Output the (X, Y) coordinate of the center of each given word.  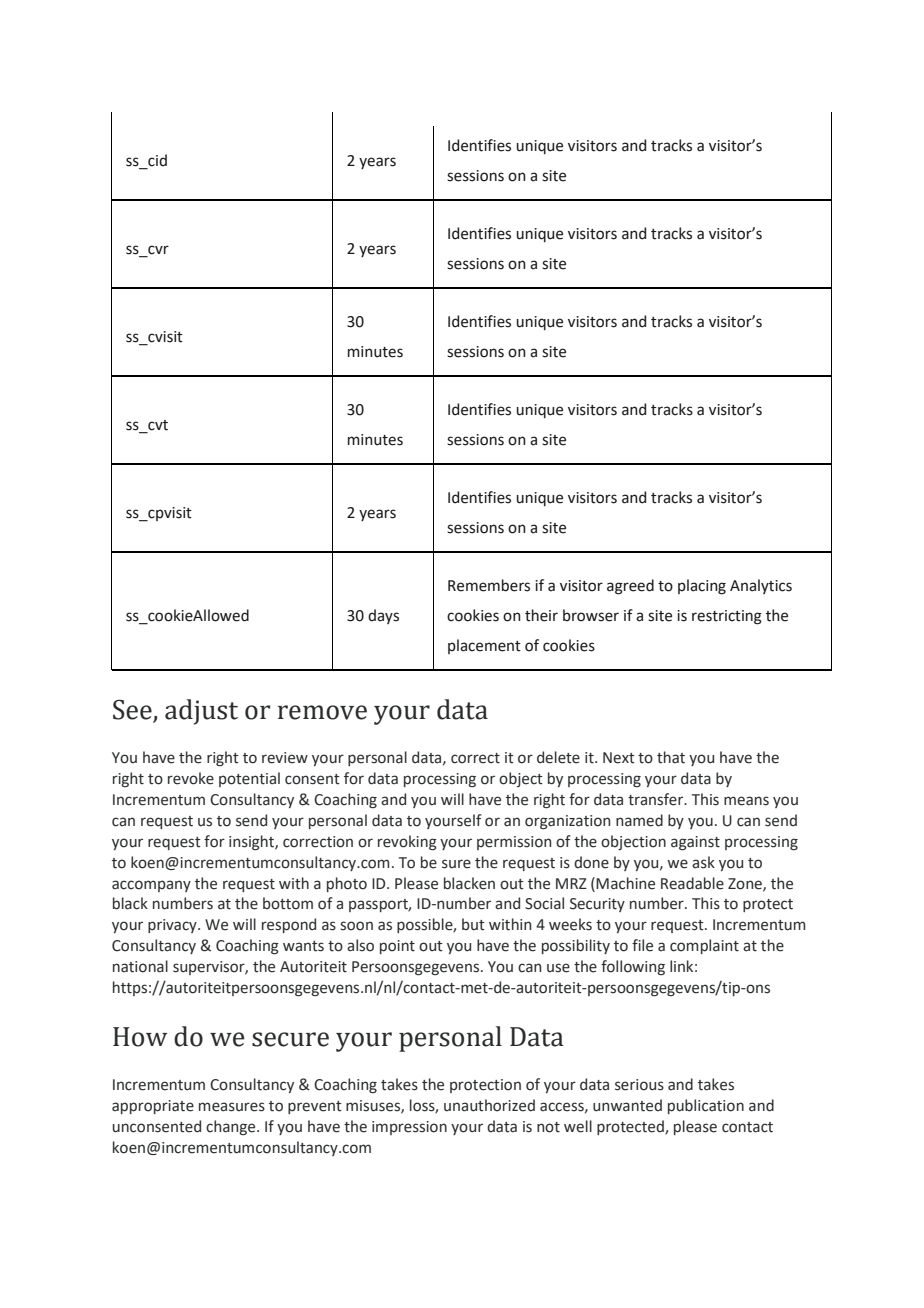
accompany (151, 886)
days (383, 616)
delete (558, 757)
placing (702, 587)
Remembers (489, 585)
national (140, 966)
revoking (407, 843)
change (232, 1127)
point (397, 947)
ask (703, 862)
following (633, 967)
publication (706, 1106)
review (285, 758)
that (671, 757)
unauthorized (489, 1105)
